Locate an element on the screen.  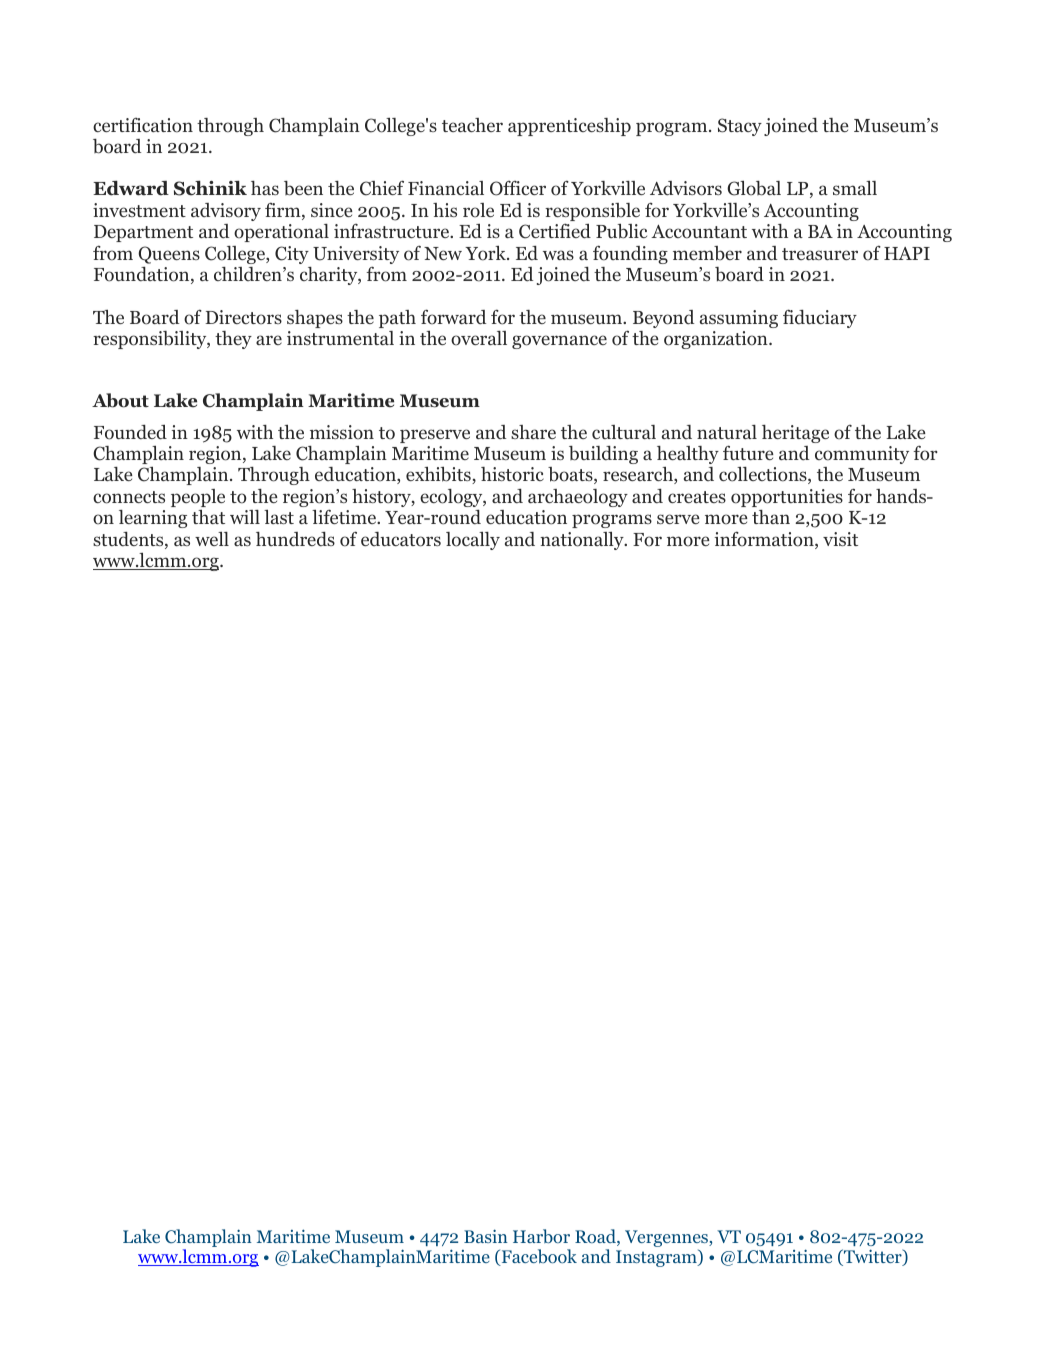
Instagram is located at coordinates (657, 1258).
